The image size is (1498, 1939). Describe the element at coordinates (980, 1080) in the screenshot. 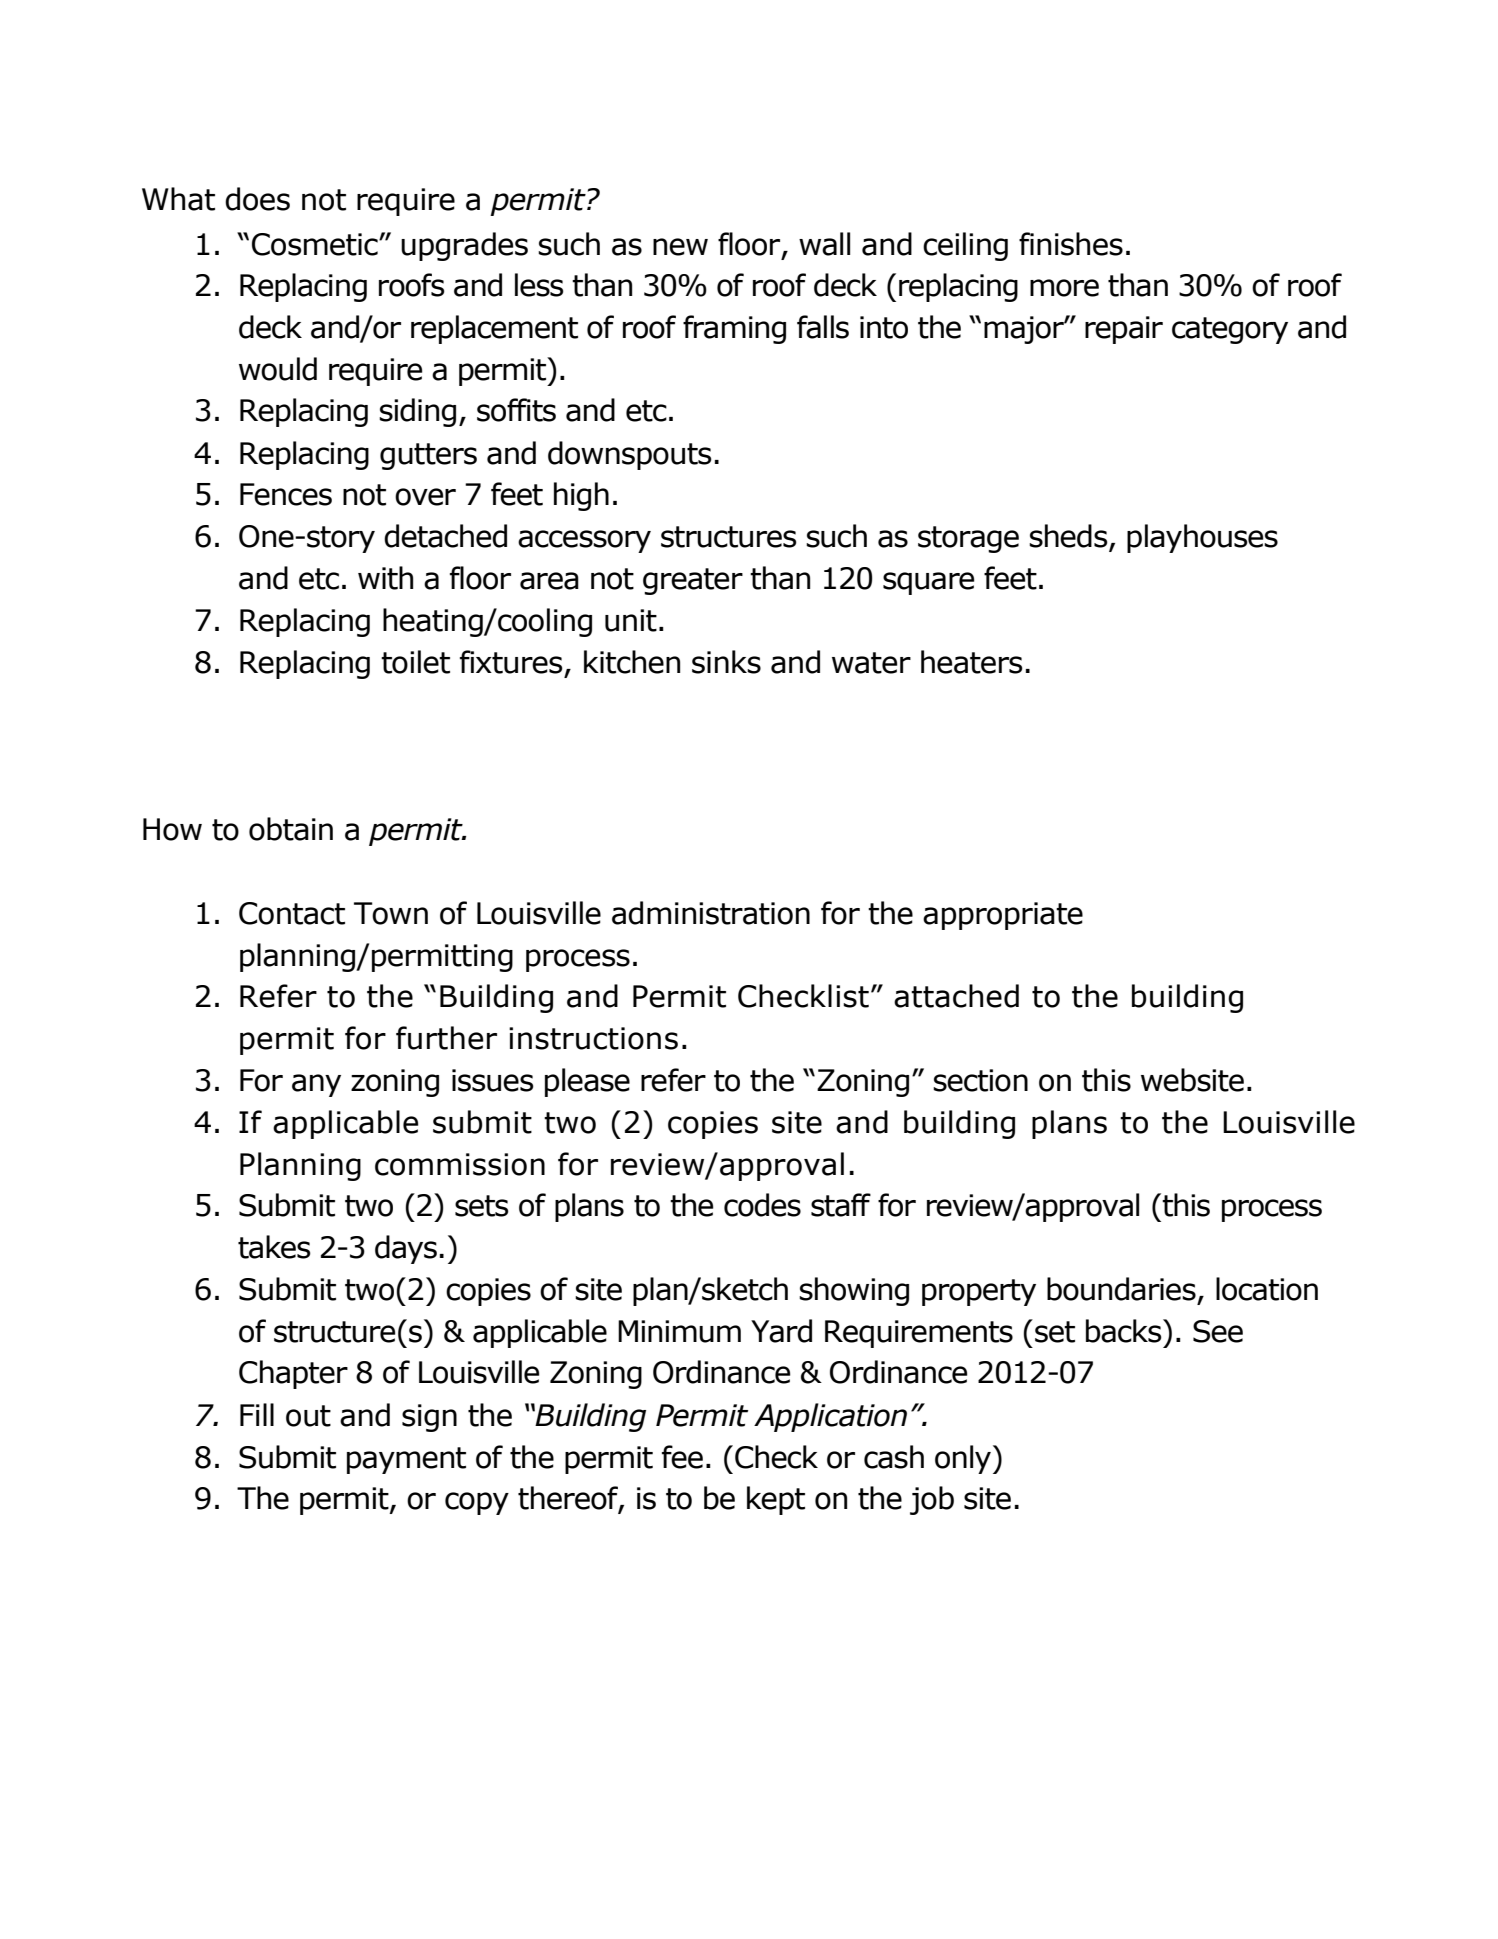

I see `section` at that location.
